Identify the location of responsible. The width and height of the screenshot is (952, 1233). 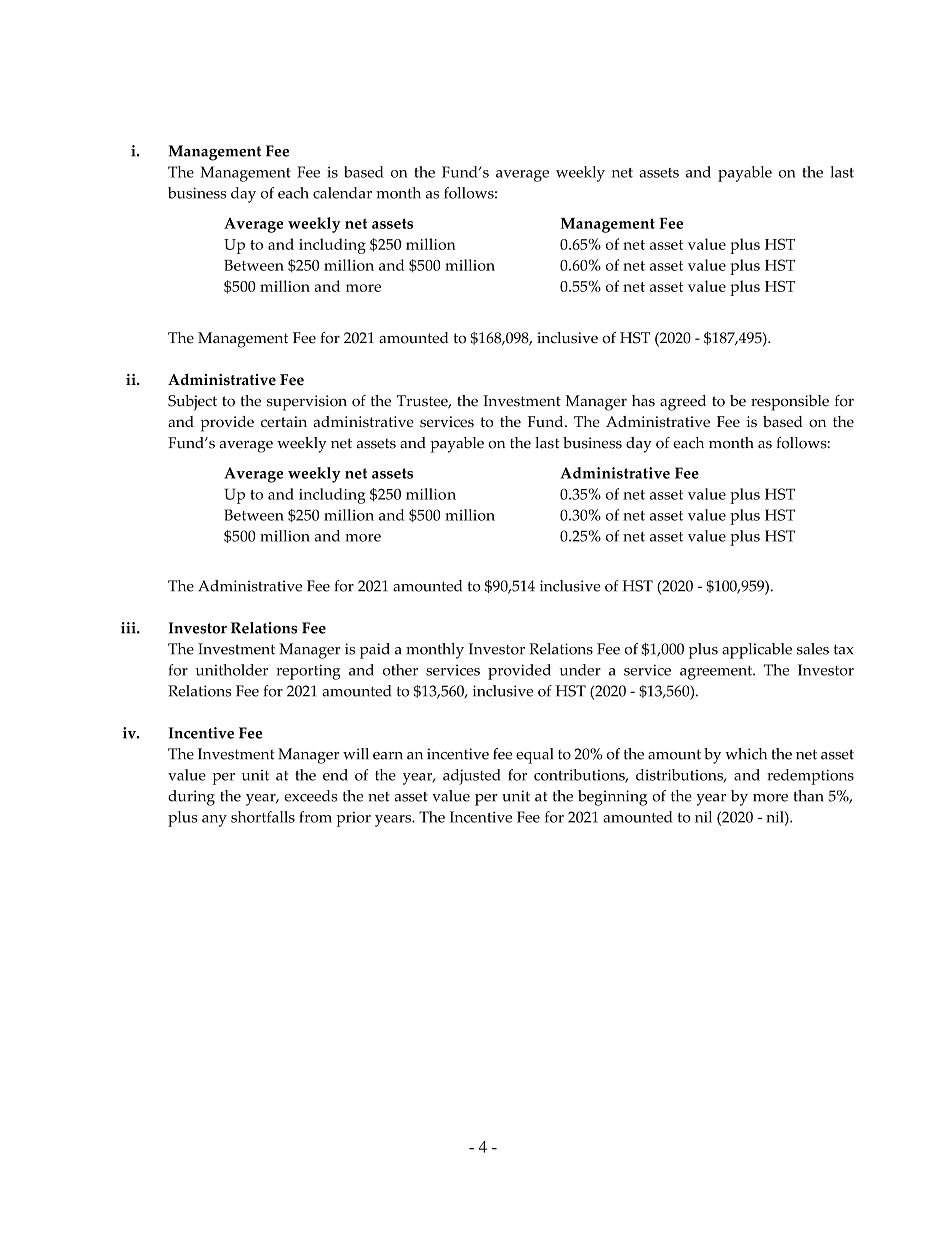
(790, 403).
